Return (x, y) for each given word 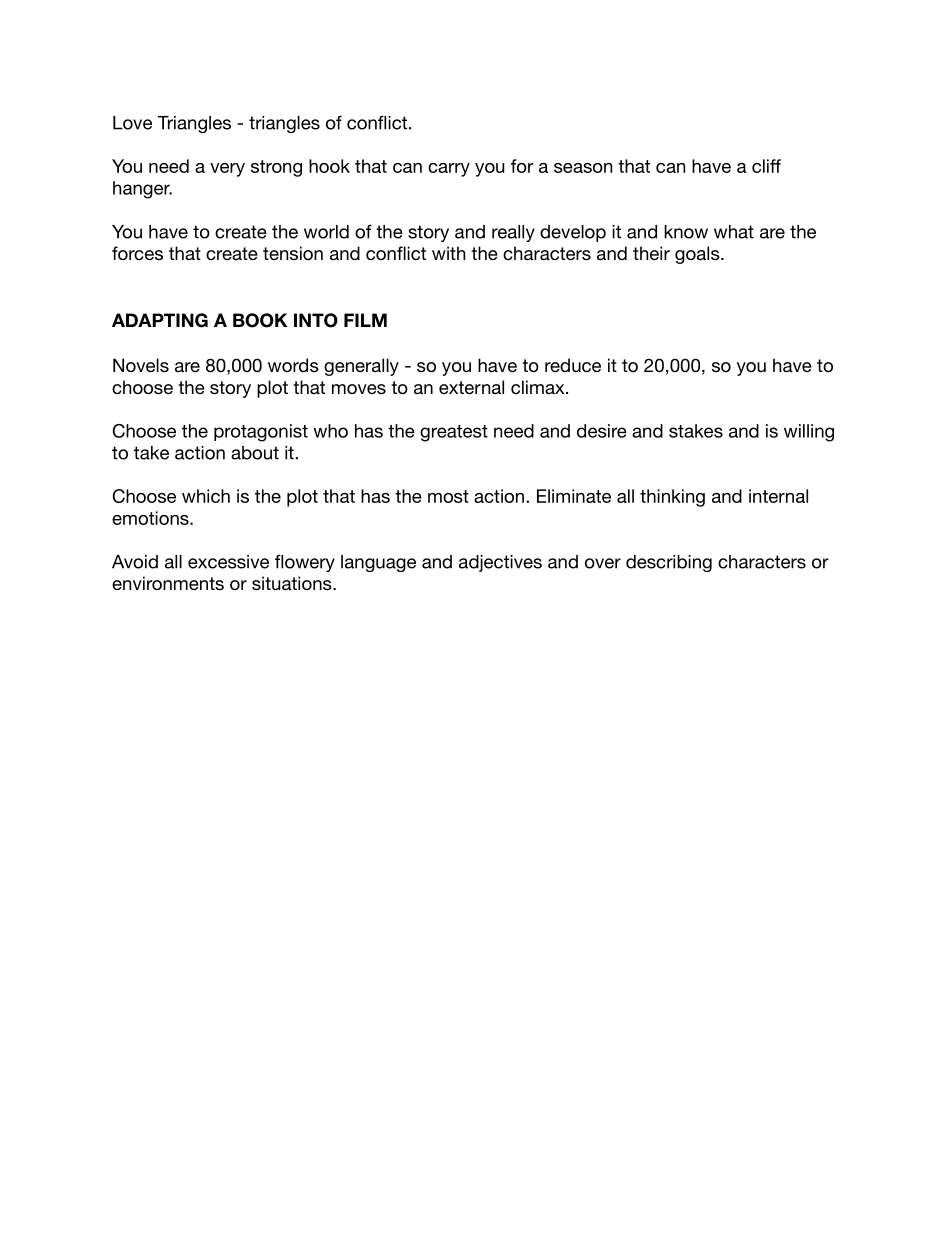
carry (449, 170)
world (326, 232)
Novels (141, 365)
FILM (365, 320)
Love (132, 123)
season (583, 168)
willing (809, 433)
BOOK (260, 320)
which (206, 496)
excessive (228, 562)
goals (698, 255)
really (513, 233)
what (734, 232)
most (448, 496)
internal (778, 496)
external (471, 387)
